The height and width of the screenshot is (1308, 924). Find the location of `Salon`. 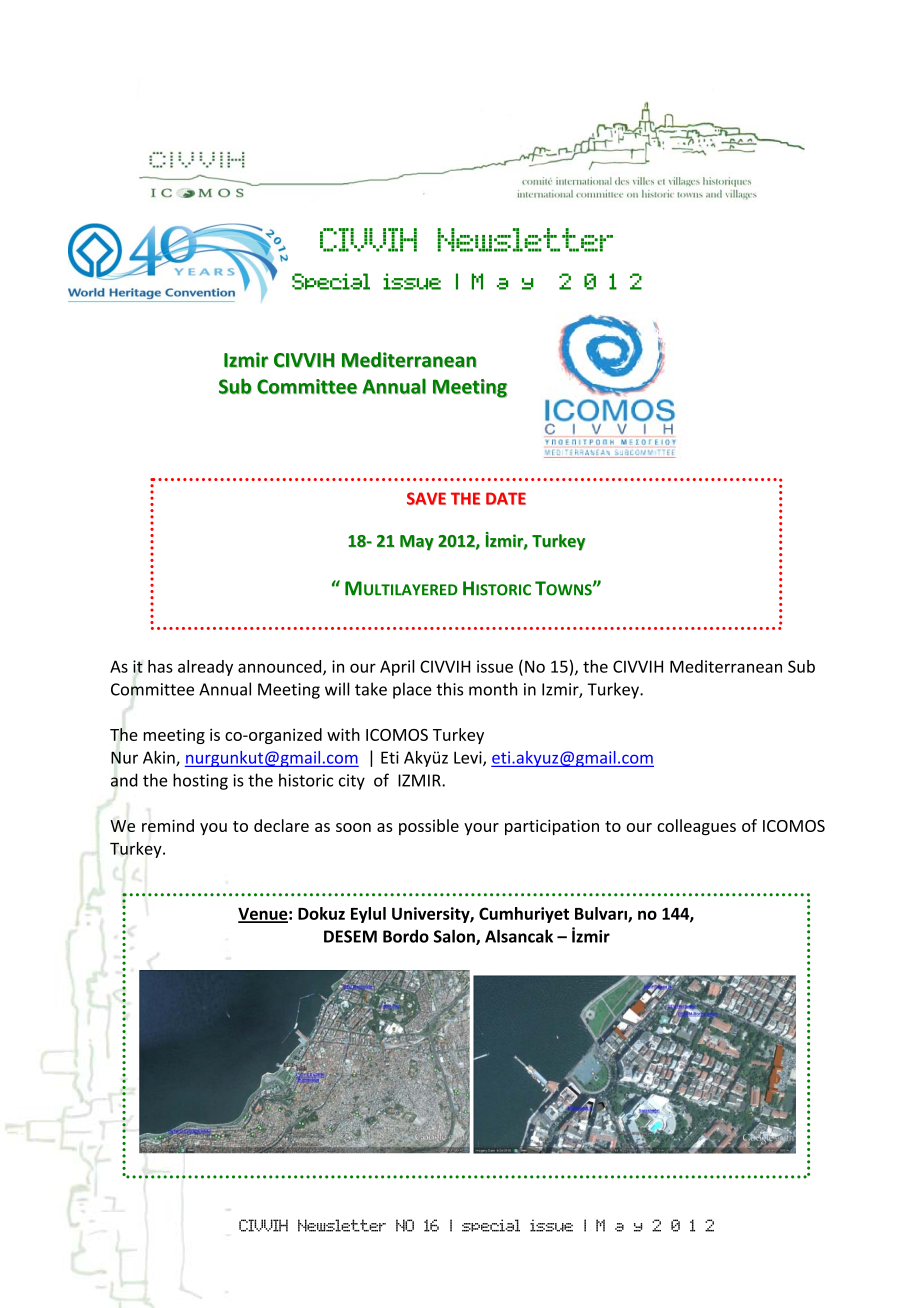

Salon is located at coordinates (455, 937).
